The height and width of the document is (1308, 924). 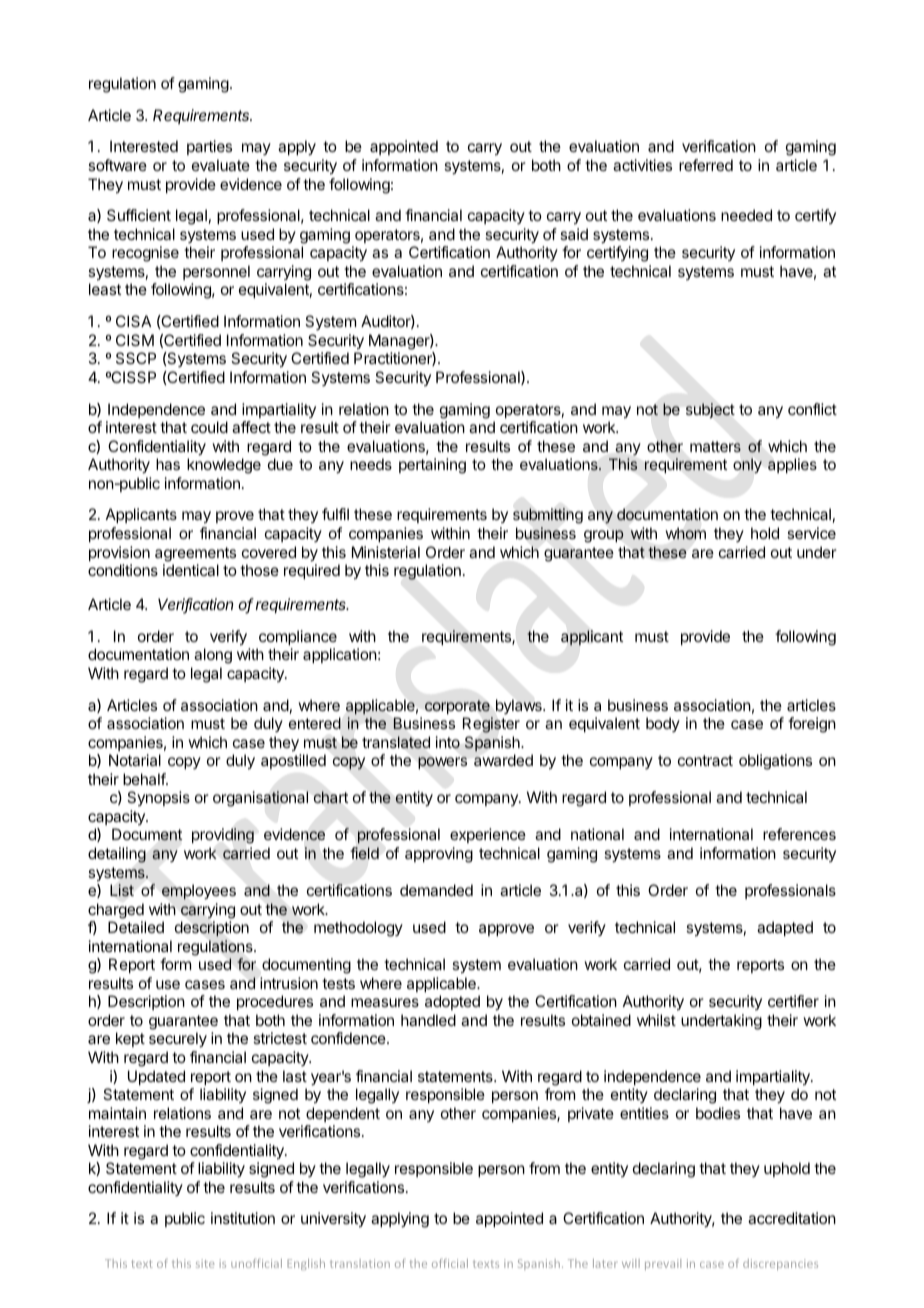 What do you see at coordinates (686, 533) in the document?
I see `whom` at bounding box center [686, 533].
